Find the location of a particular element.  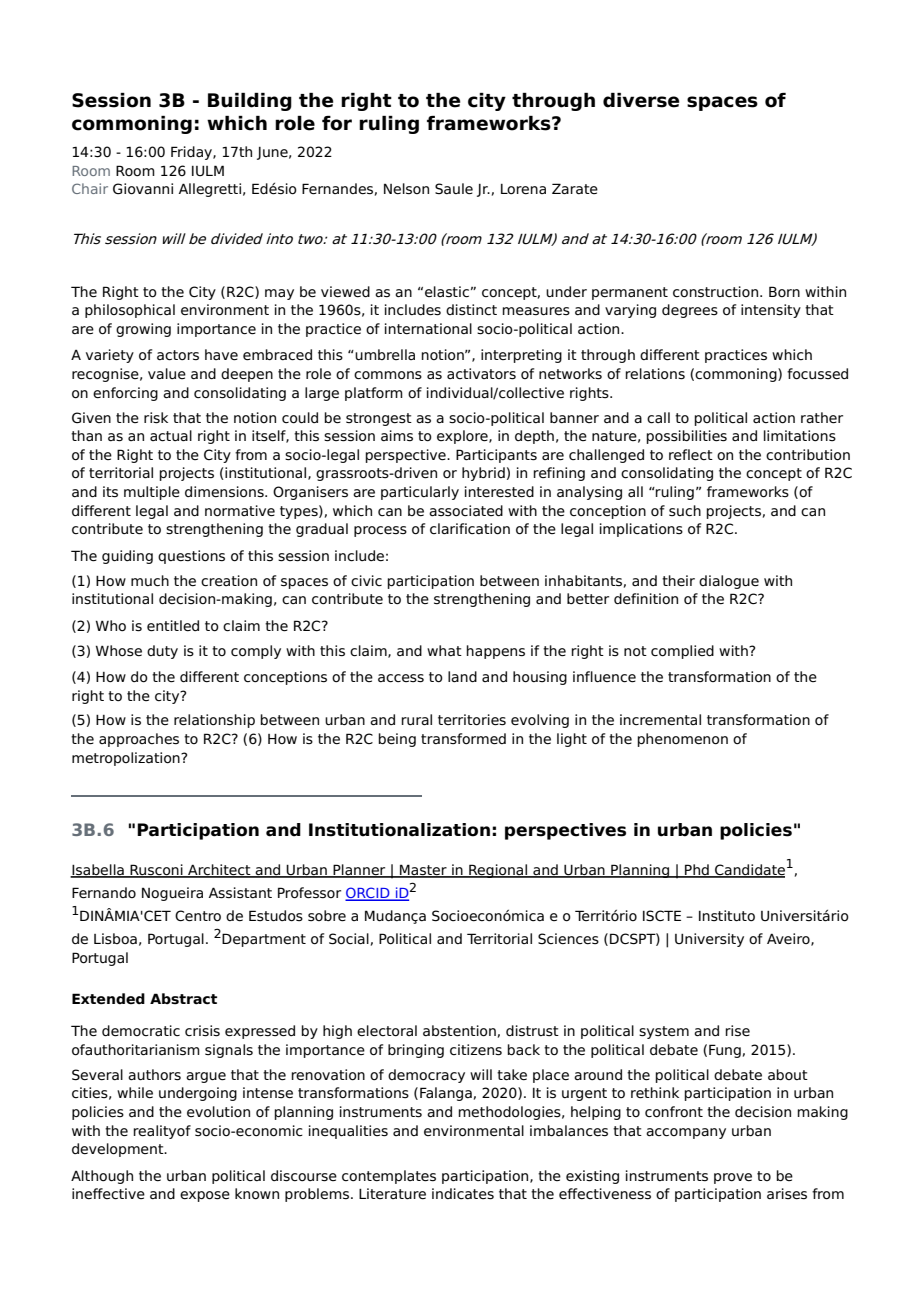

Master is located at coordinates (423, 870).
